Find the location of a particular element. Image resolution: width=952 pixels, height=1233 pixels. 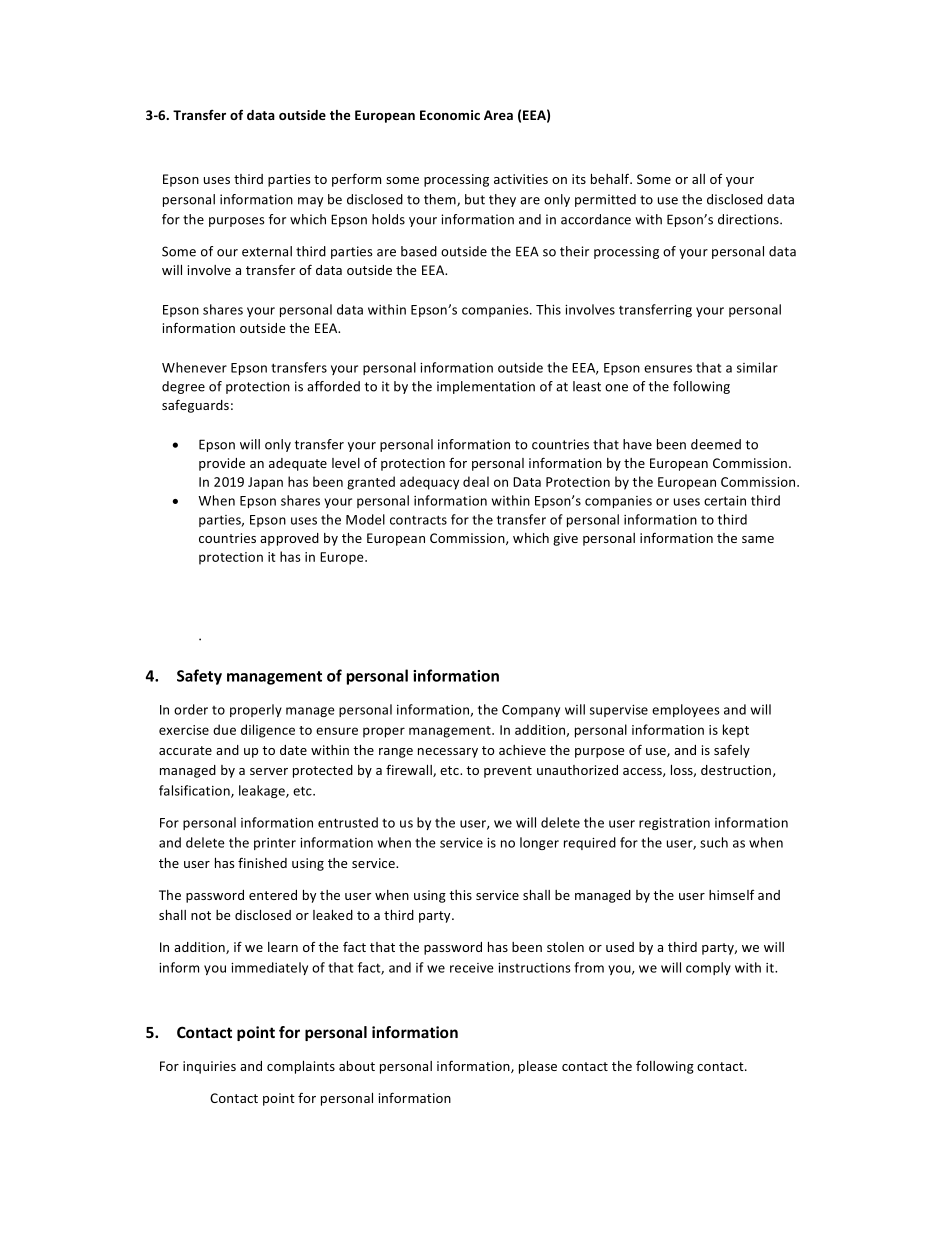

same is located at coordinates (758, 539).
